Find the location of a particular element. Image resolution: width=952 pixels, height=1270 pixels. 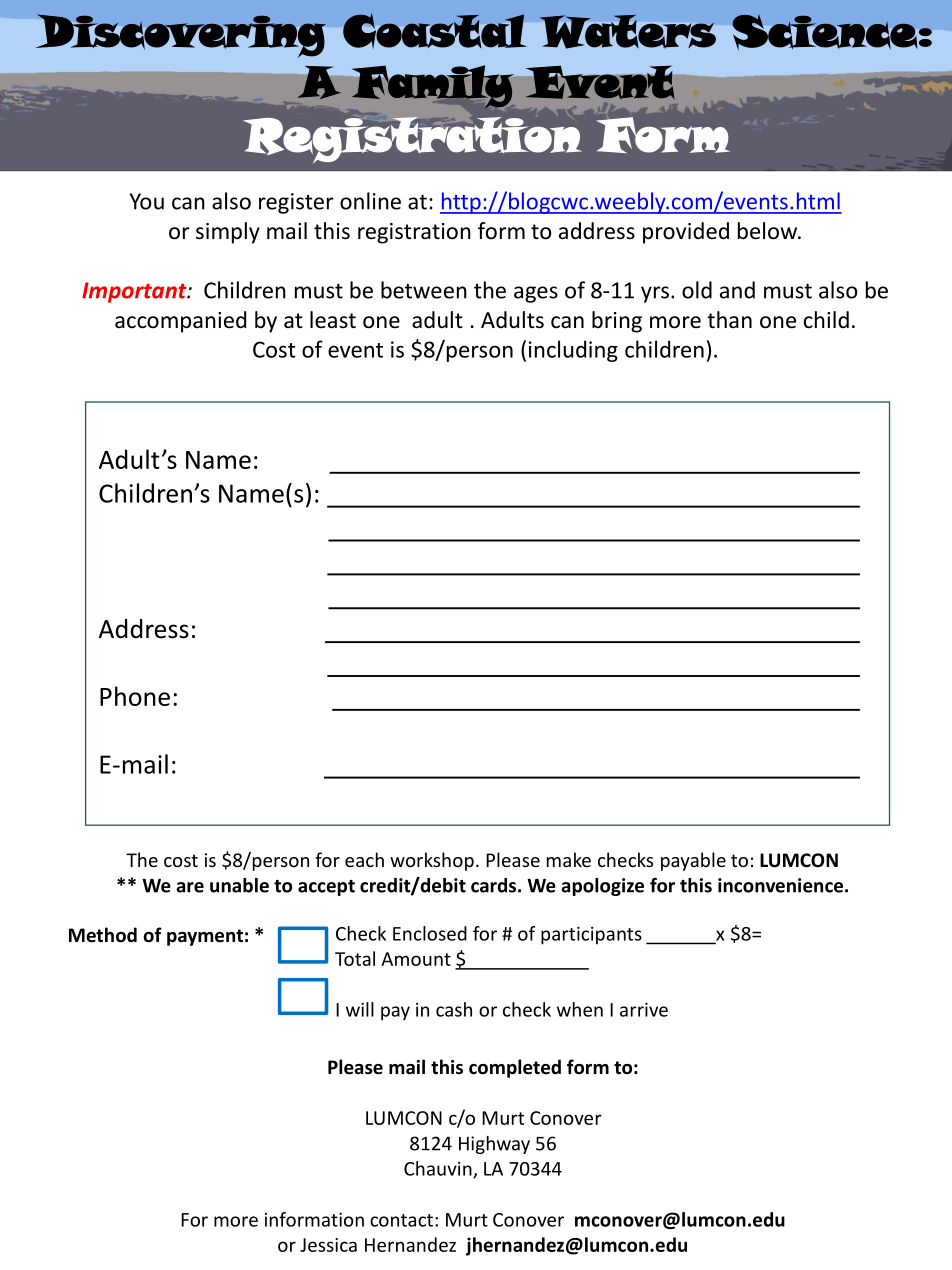

Discovering is located at coordinates (181, 36).
